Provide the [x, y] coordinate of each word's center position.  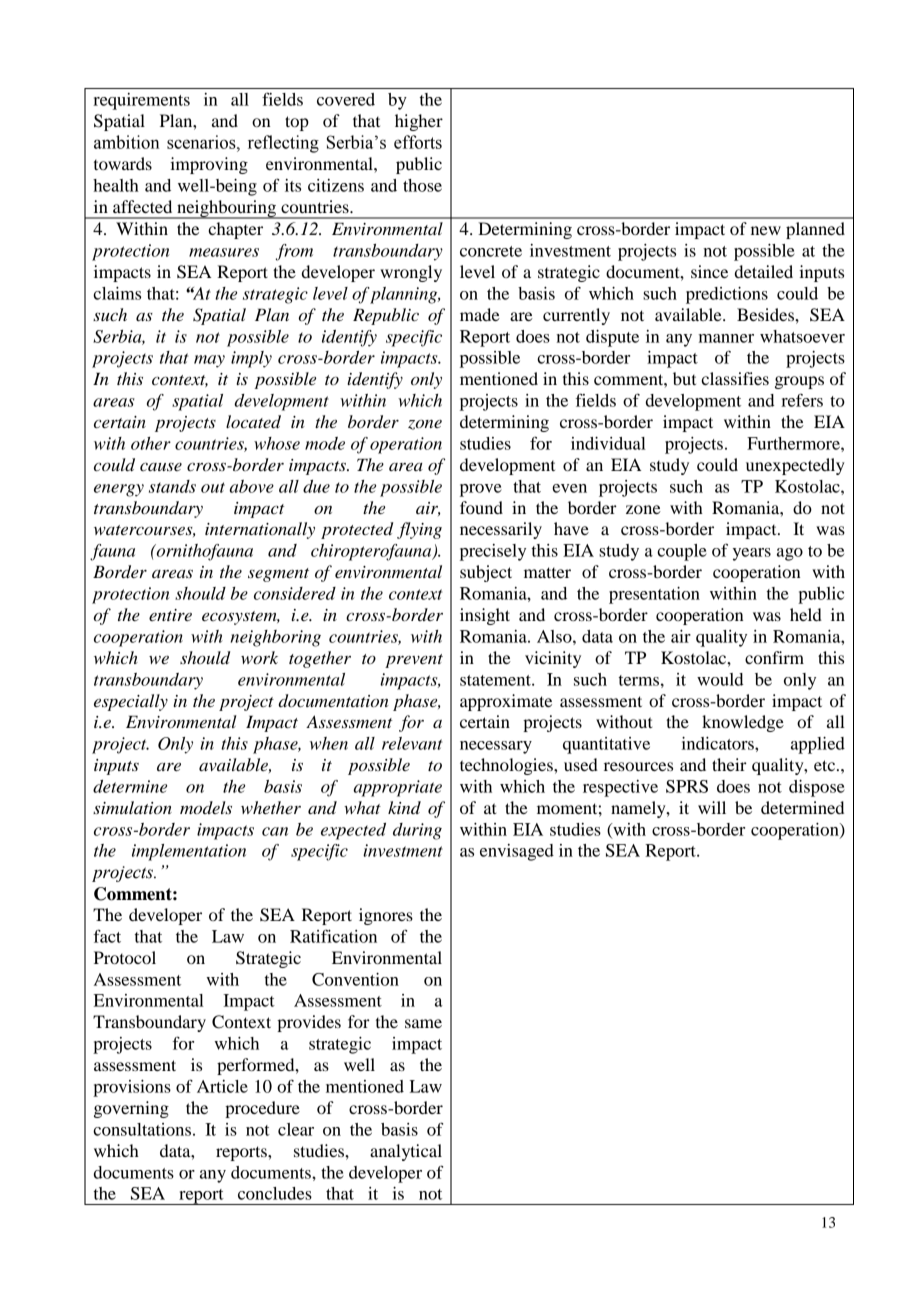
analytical [406, 1152]
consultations [142, 1129]
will [712, 807]
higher [419, 122]
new [766, 230]
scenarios [202, 142]
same [423, 1023]
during [417, 831]
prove [481, 490]
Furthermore [794, 443]
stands [172, 486]
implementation [189, 852]
